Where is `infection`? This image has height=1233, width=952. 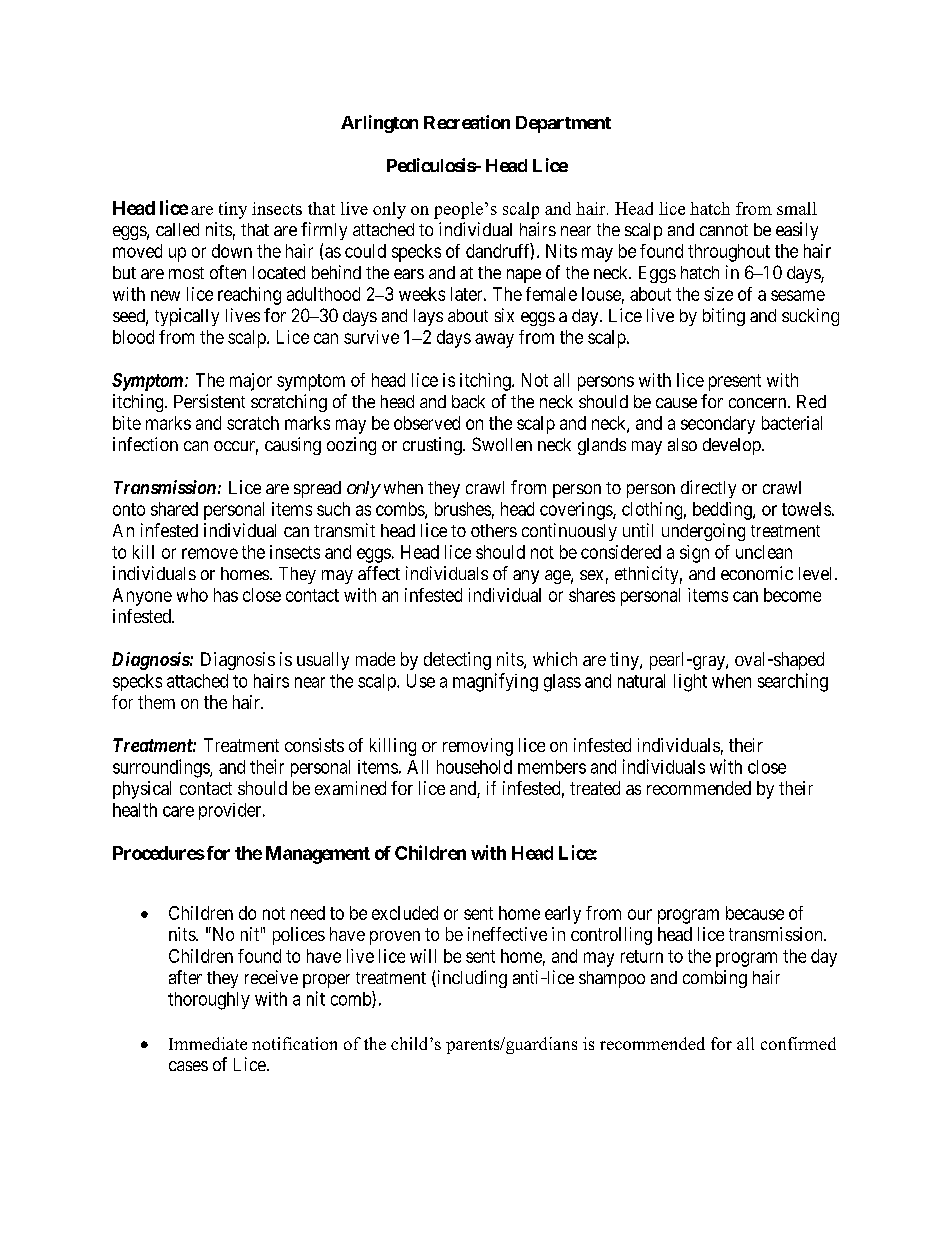
infection is located at coordinates (145, 444).
